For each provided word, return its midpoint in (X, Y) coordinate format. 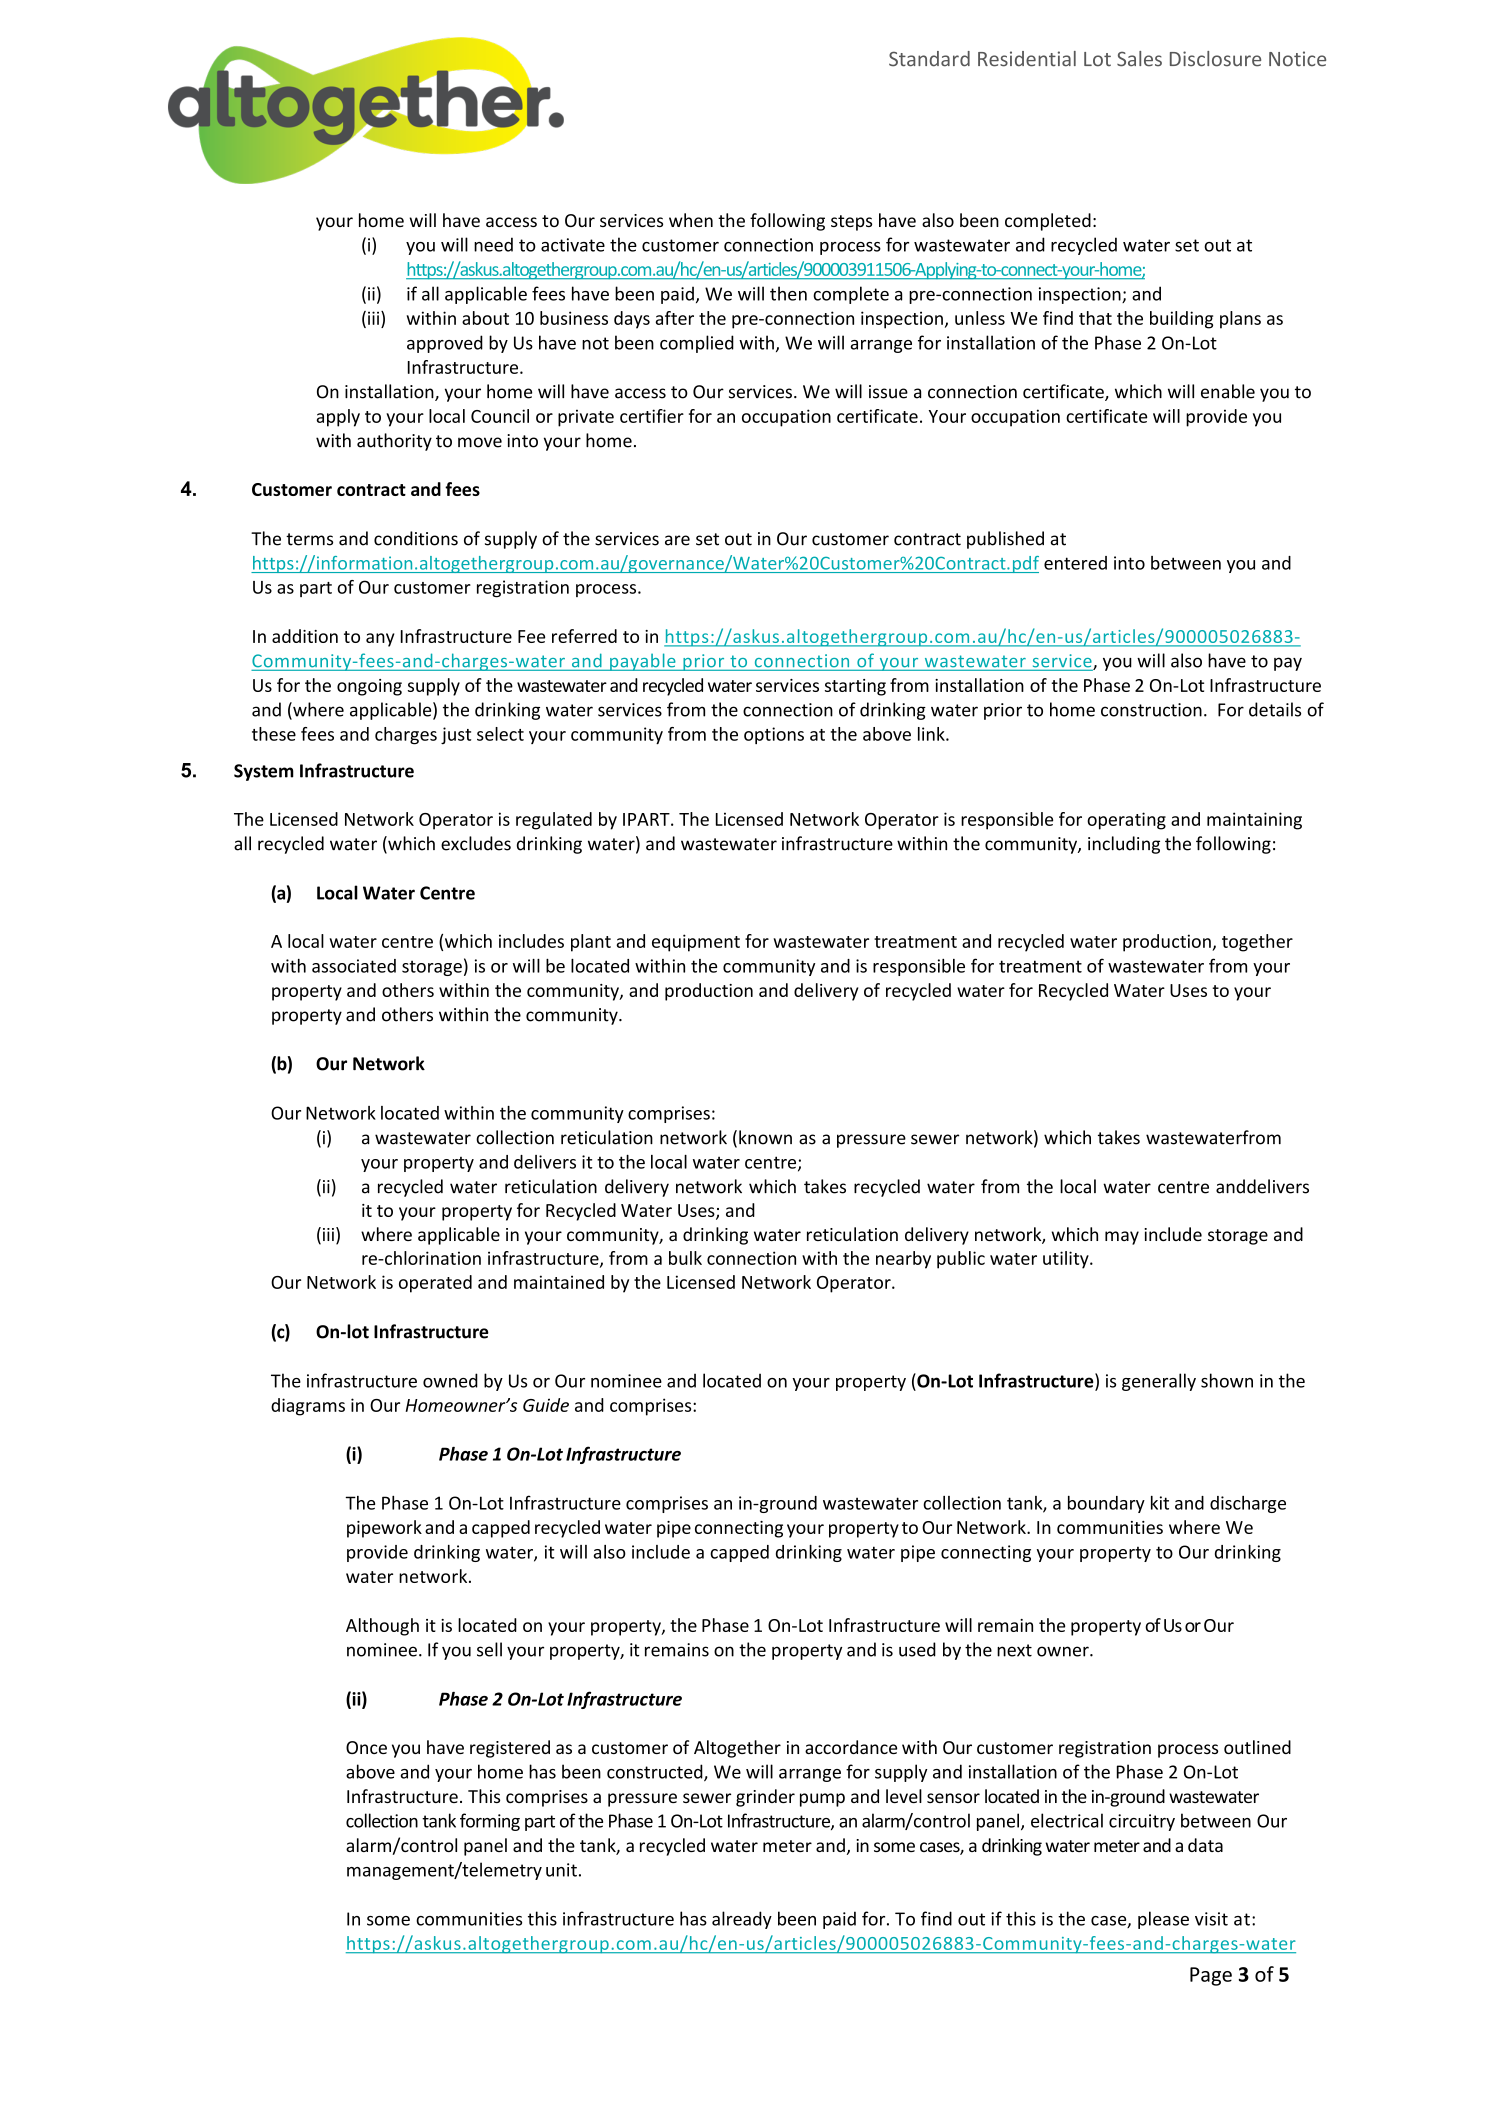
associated (354, 966)
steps (851, 223)
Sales (1139, 59)
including (1124, 845)
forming (490, 1822)
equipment (696, 943)
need (493, 244)
